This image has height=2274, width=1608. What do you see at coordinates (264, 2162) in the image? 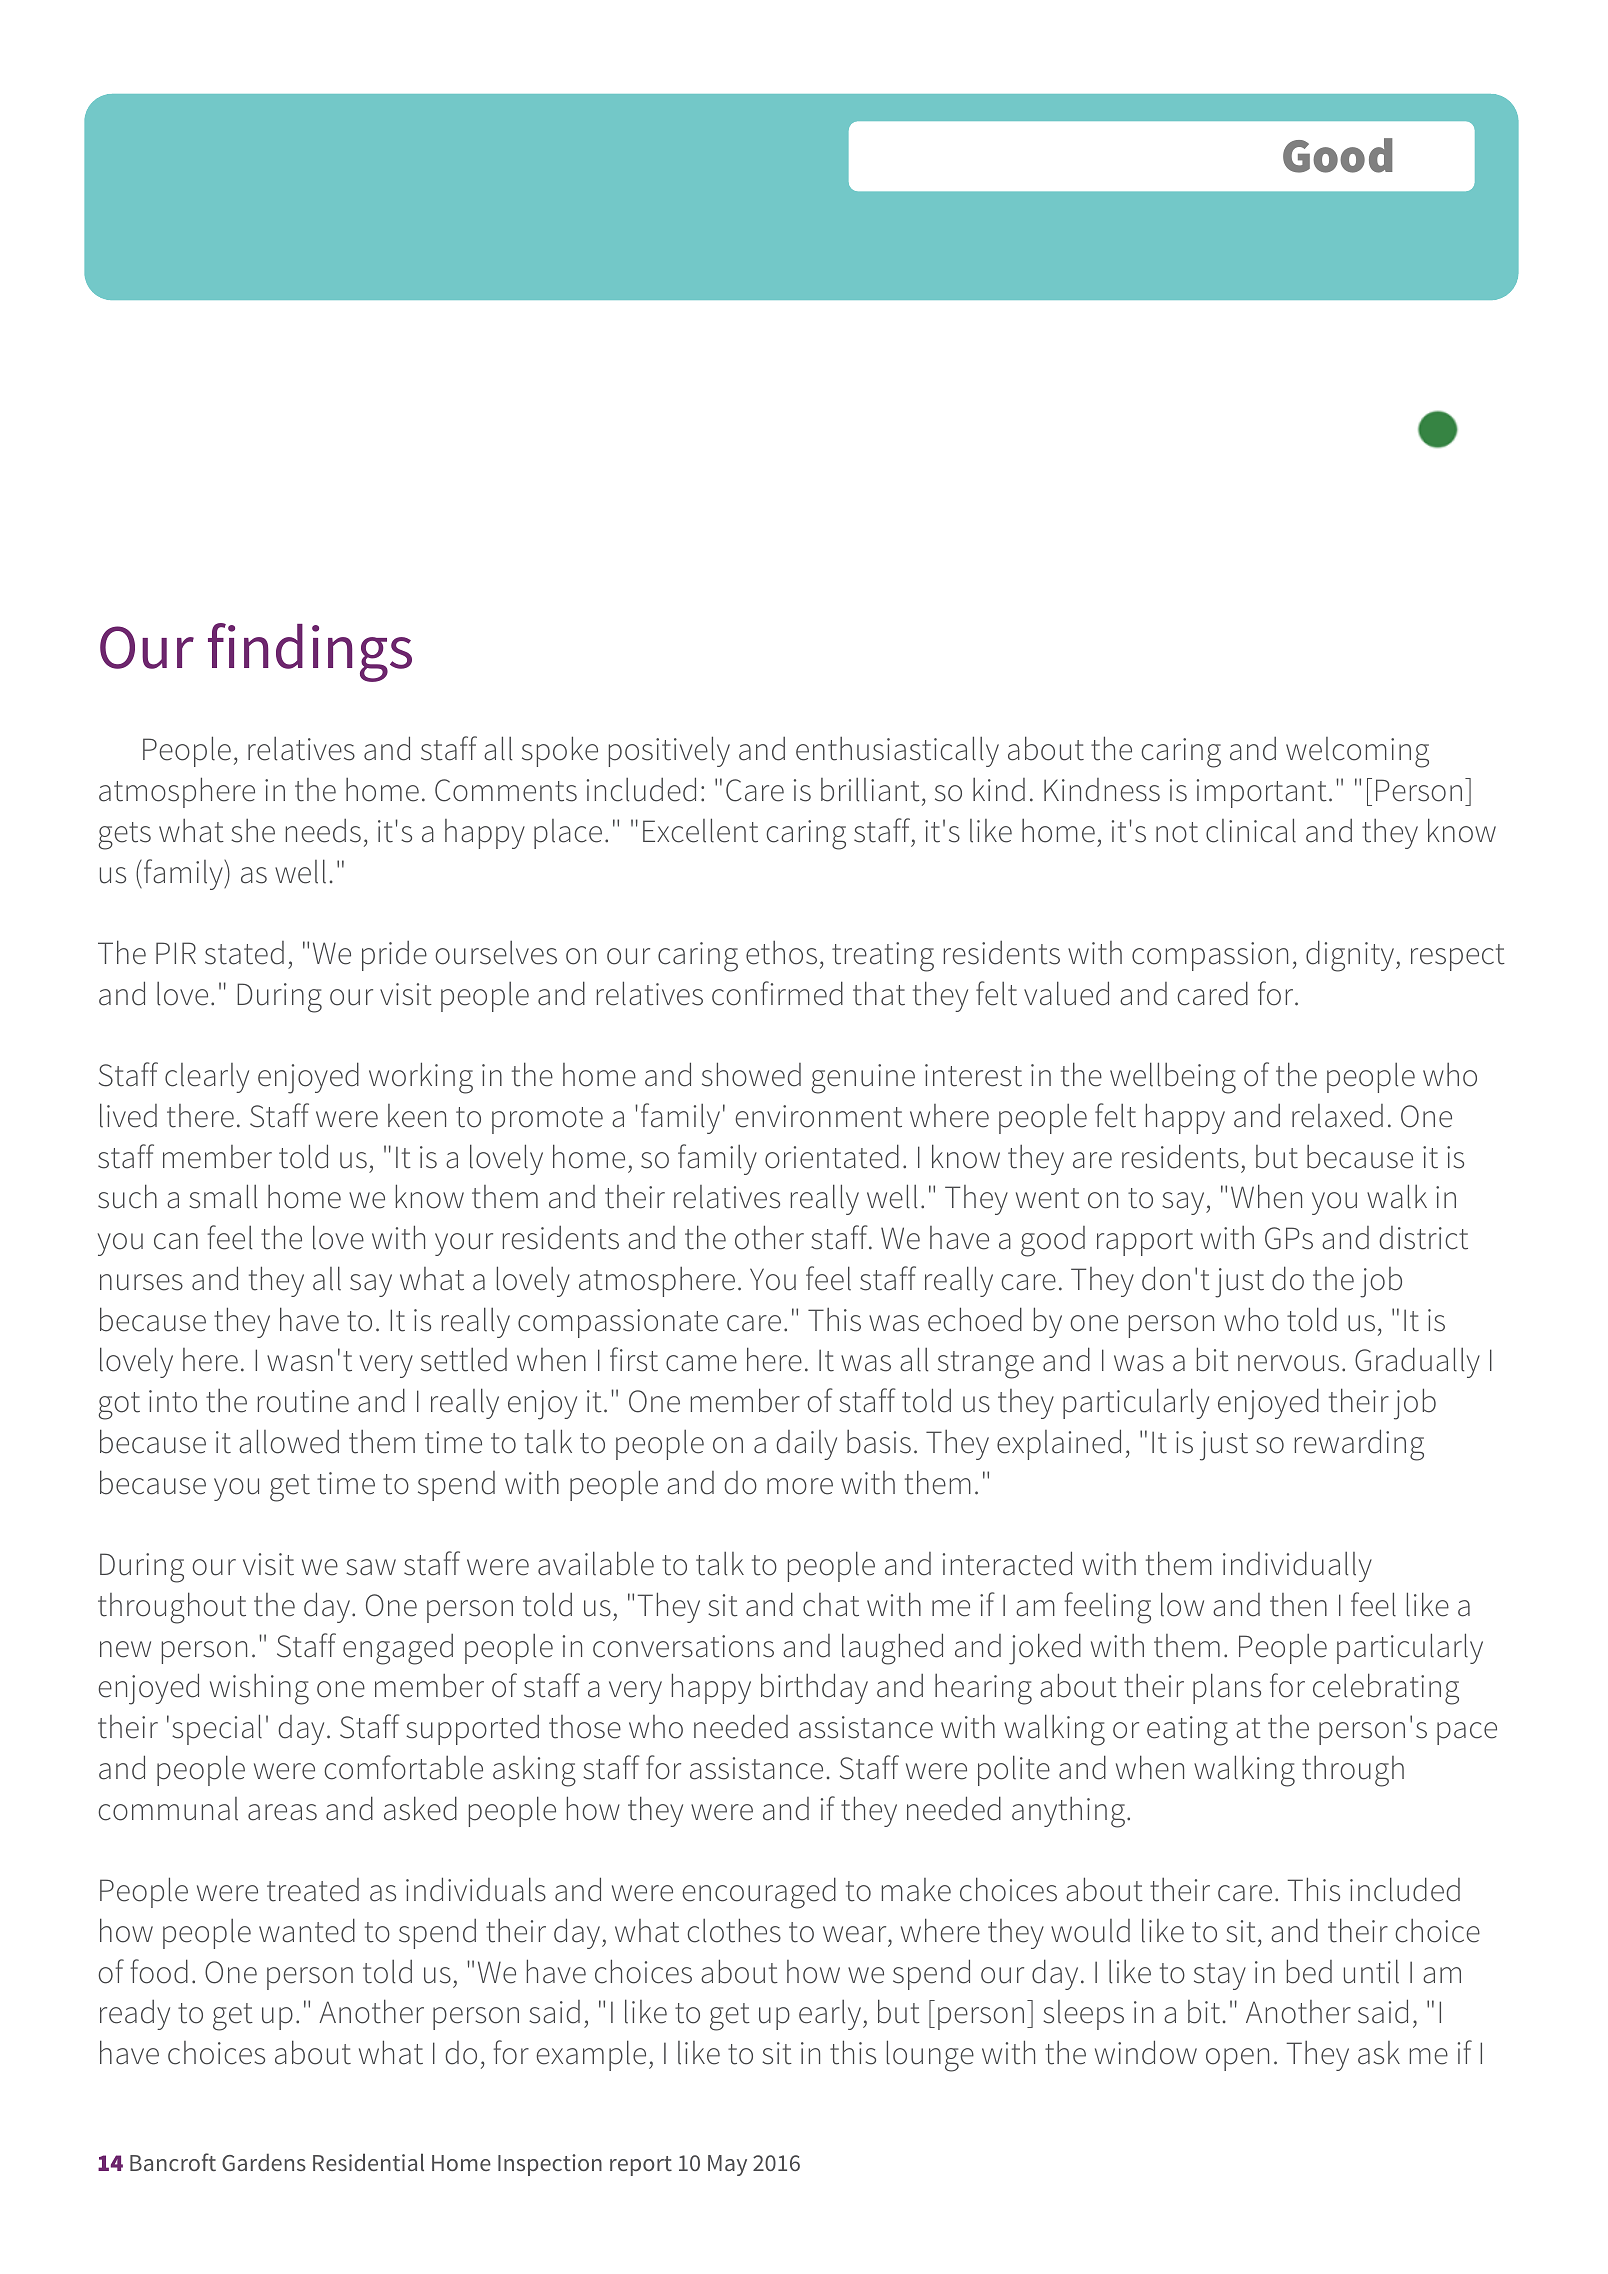
I see `Gardens` at bounding box center [264, 2162].
